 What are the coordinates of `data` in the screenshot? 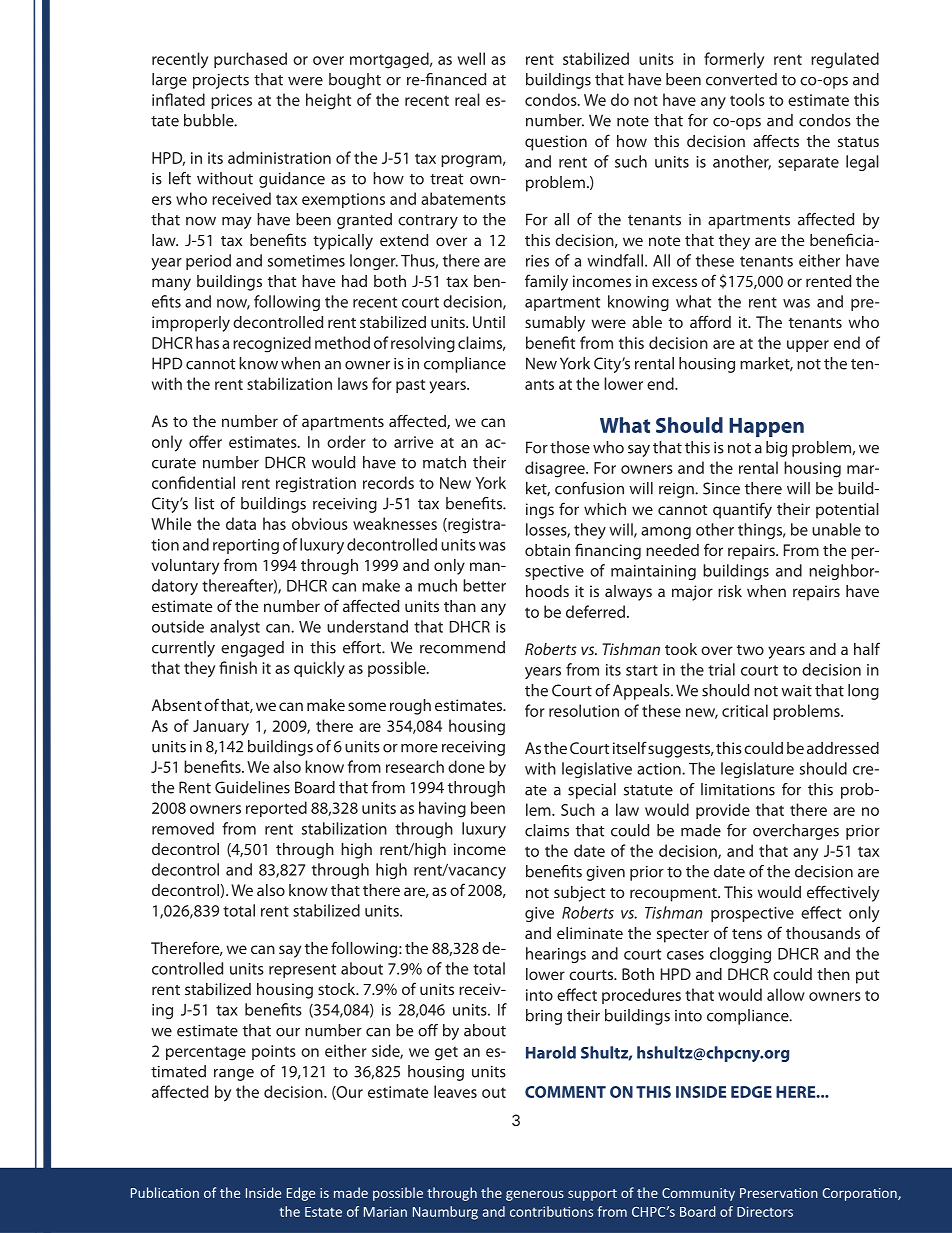 It's located at (241, 523).
